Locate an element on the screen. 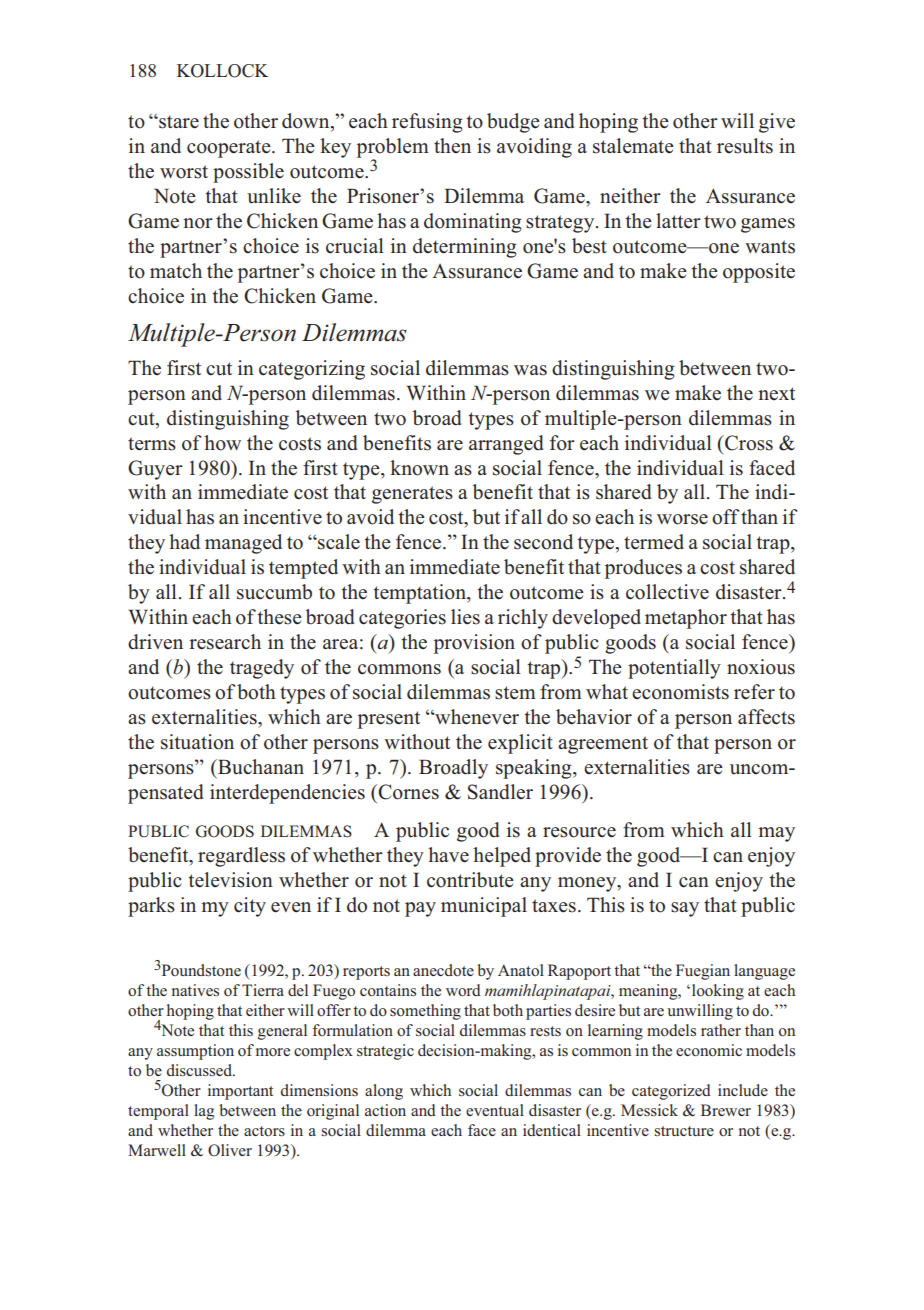 The image size is (924, 1310). worse is located at coordinates (682, 519).
